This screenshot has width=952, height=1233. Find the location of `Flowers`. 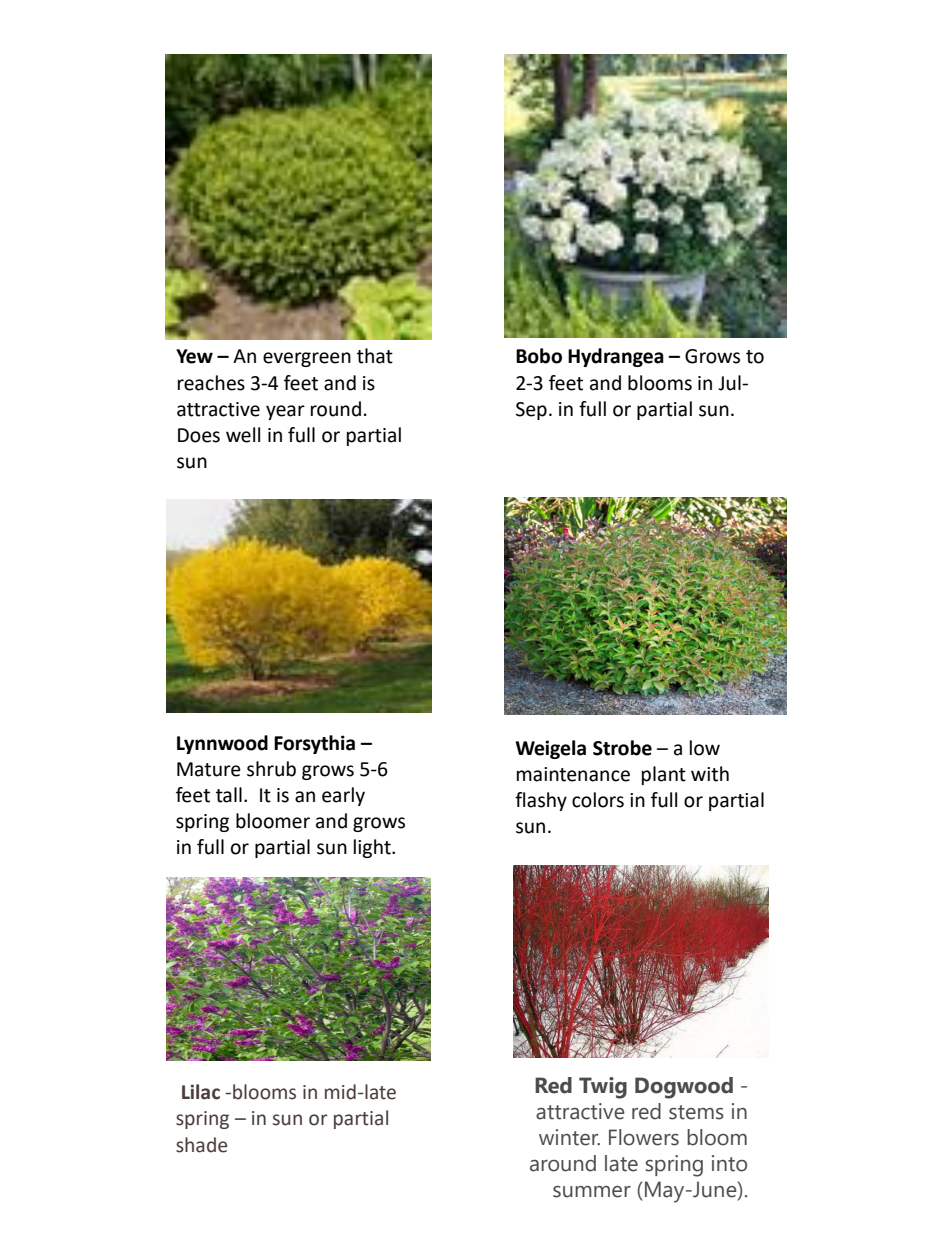

Flowers is located at coordinates (644, 1137).
